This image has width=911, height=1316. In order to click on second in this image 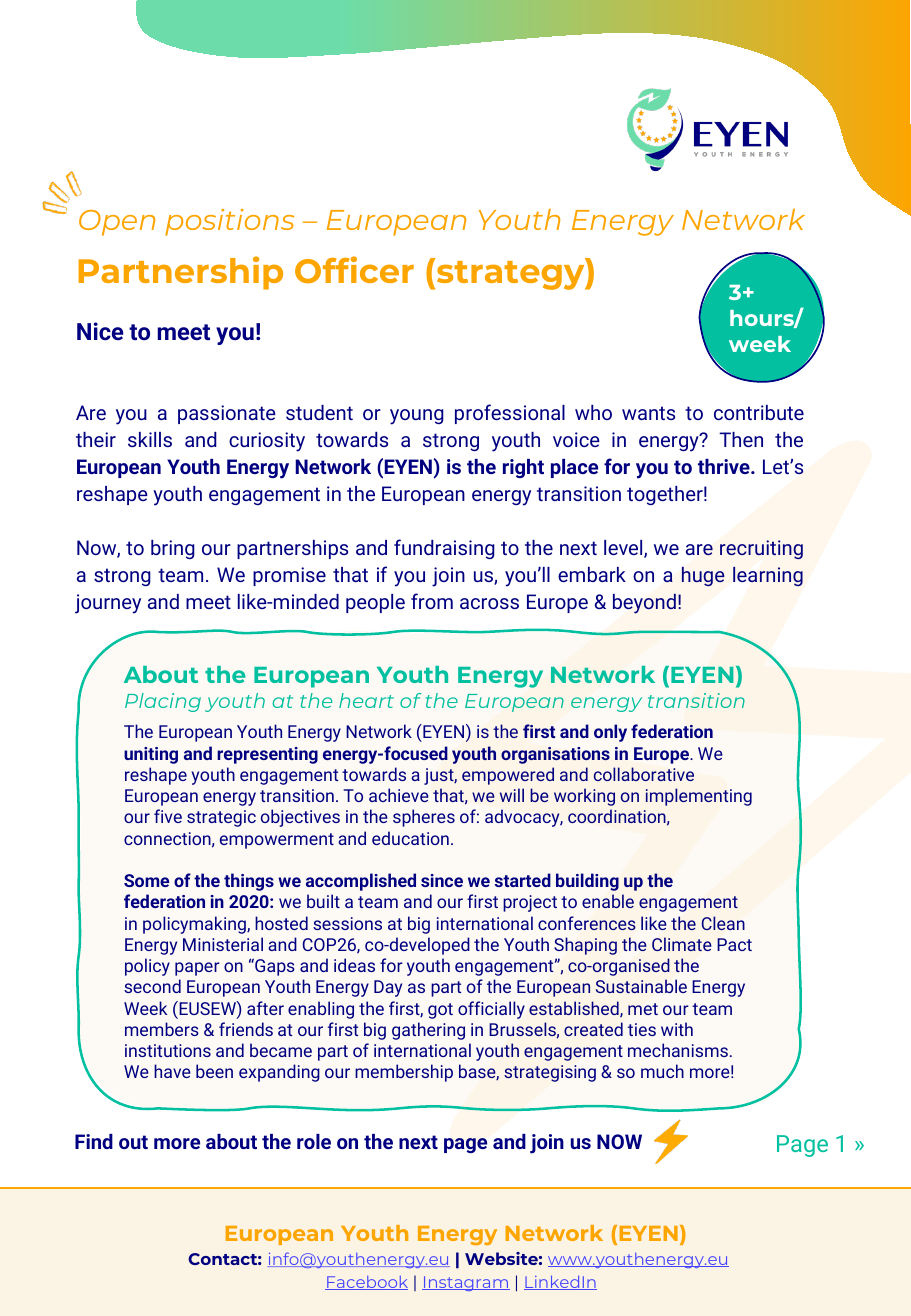, I will do `click(152, 986)`.
